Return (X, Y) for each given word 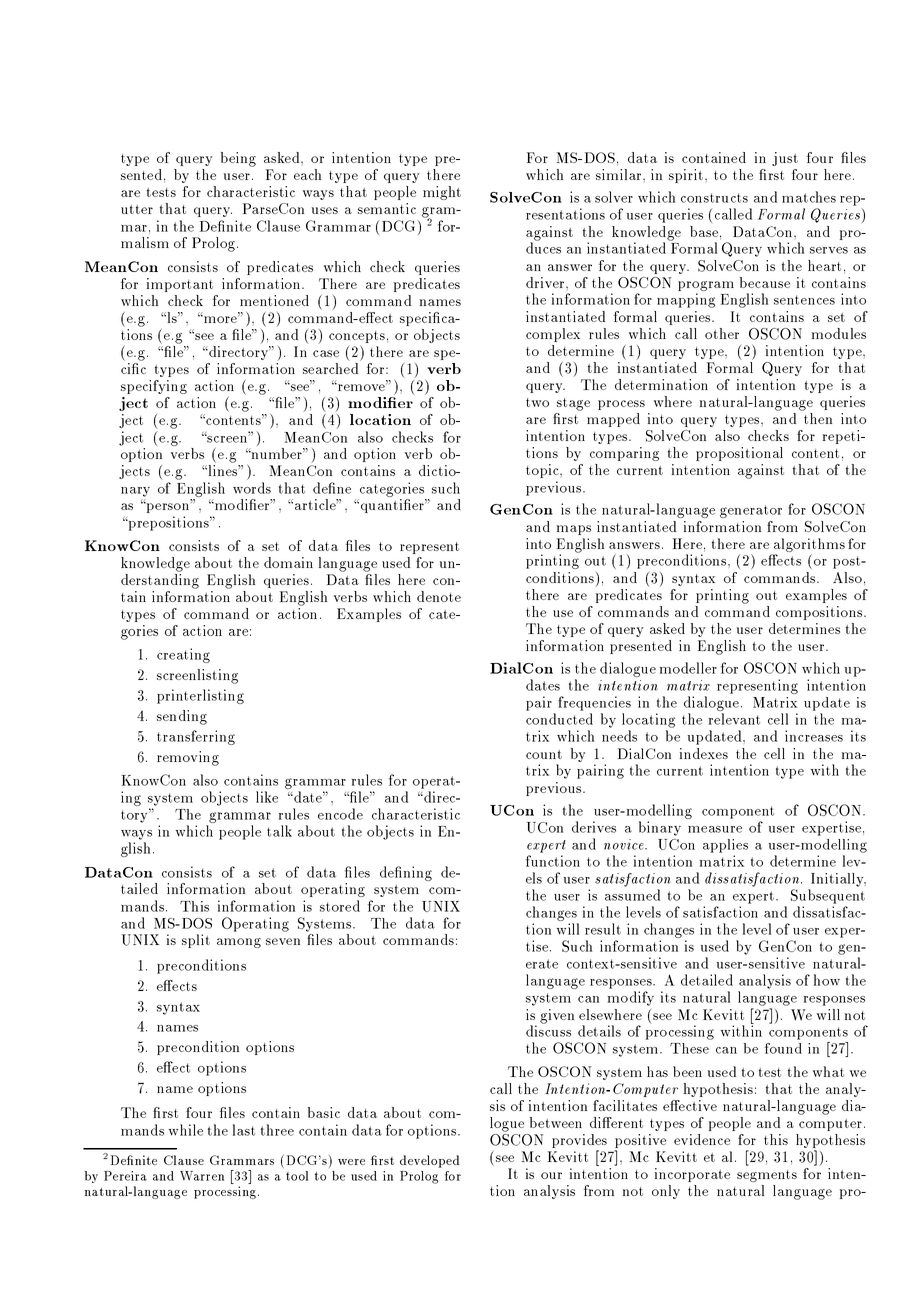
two (537, 402)
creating (183, 655)
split (196, 941)
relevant (734, 719)
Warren (202, 1176)
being (238, 159)
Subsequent (828, 896)
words (252, 488)
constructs (714, 198)
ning (416, 873)
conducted (559, 719)
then (818, 418)
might (442, 193)
